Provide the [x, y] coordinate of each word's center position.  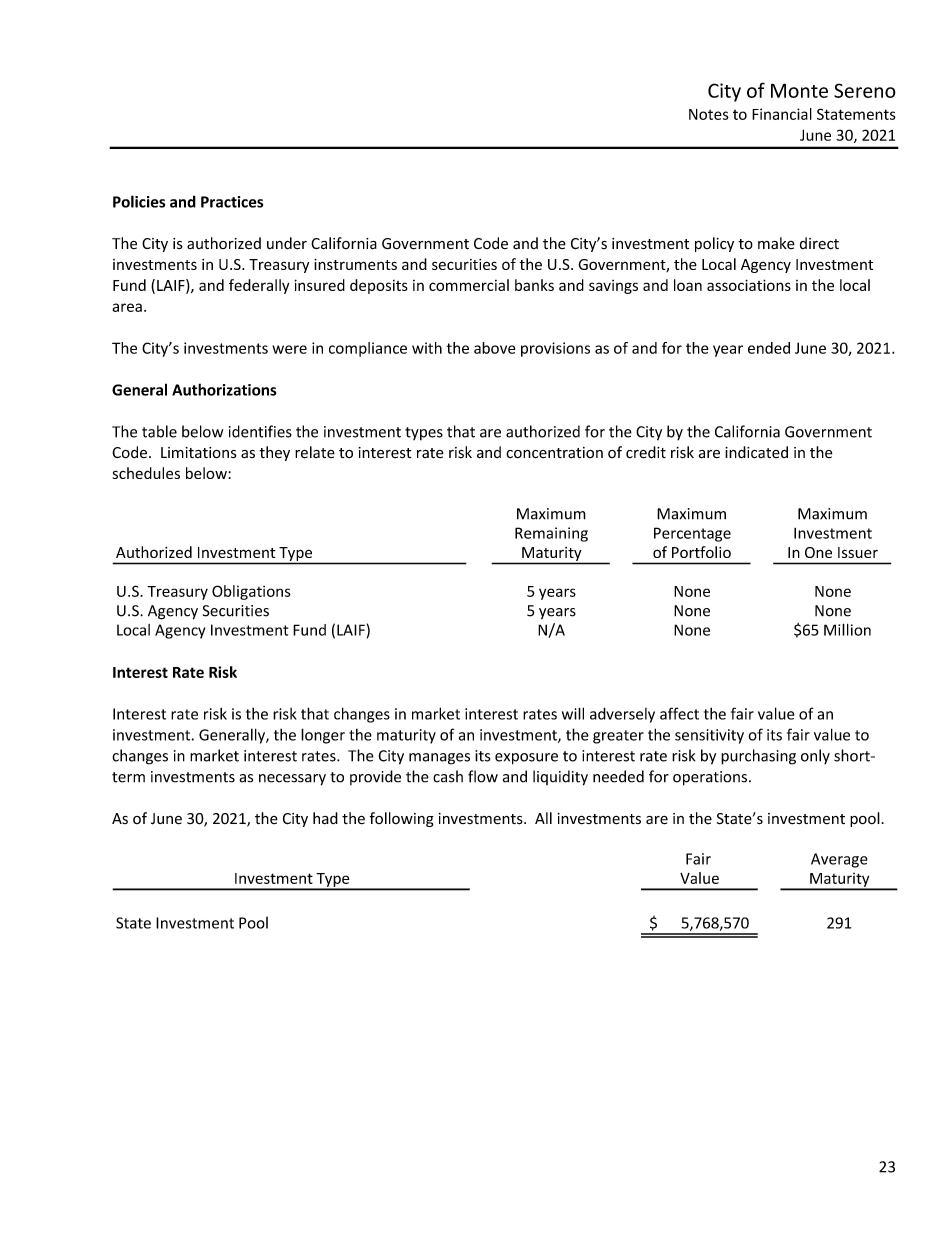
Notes [709, 114]
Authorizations [224, 389]
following [401, 819]
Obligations [251, 592]
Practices [232, 202]
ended [769, 348]
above [495, 348]
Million [847, 629]
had [325, 818]
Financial [782, 114]
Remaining [551, 534]
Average [839, 860]
